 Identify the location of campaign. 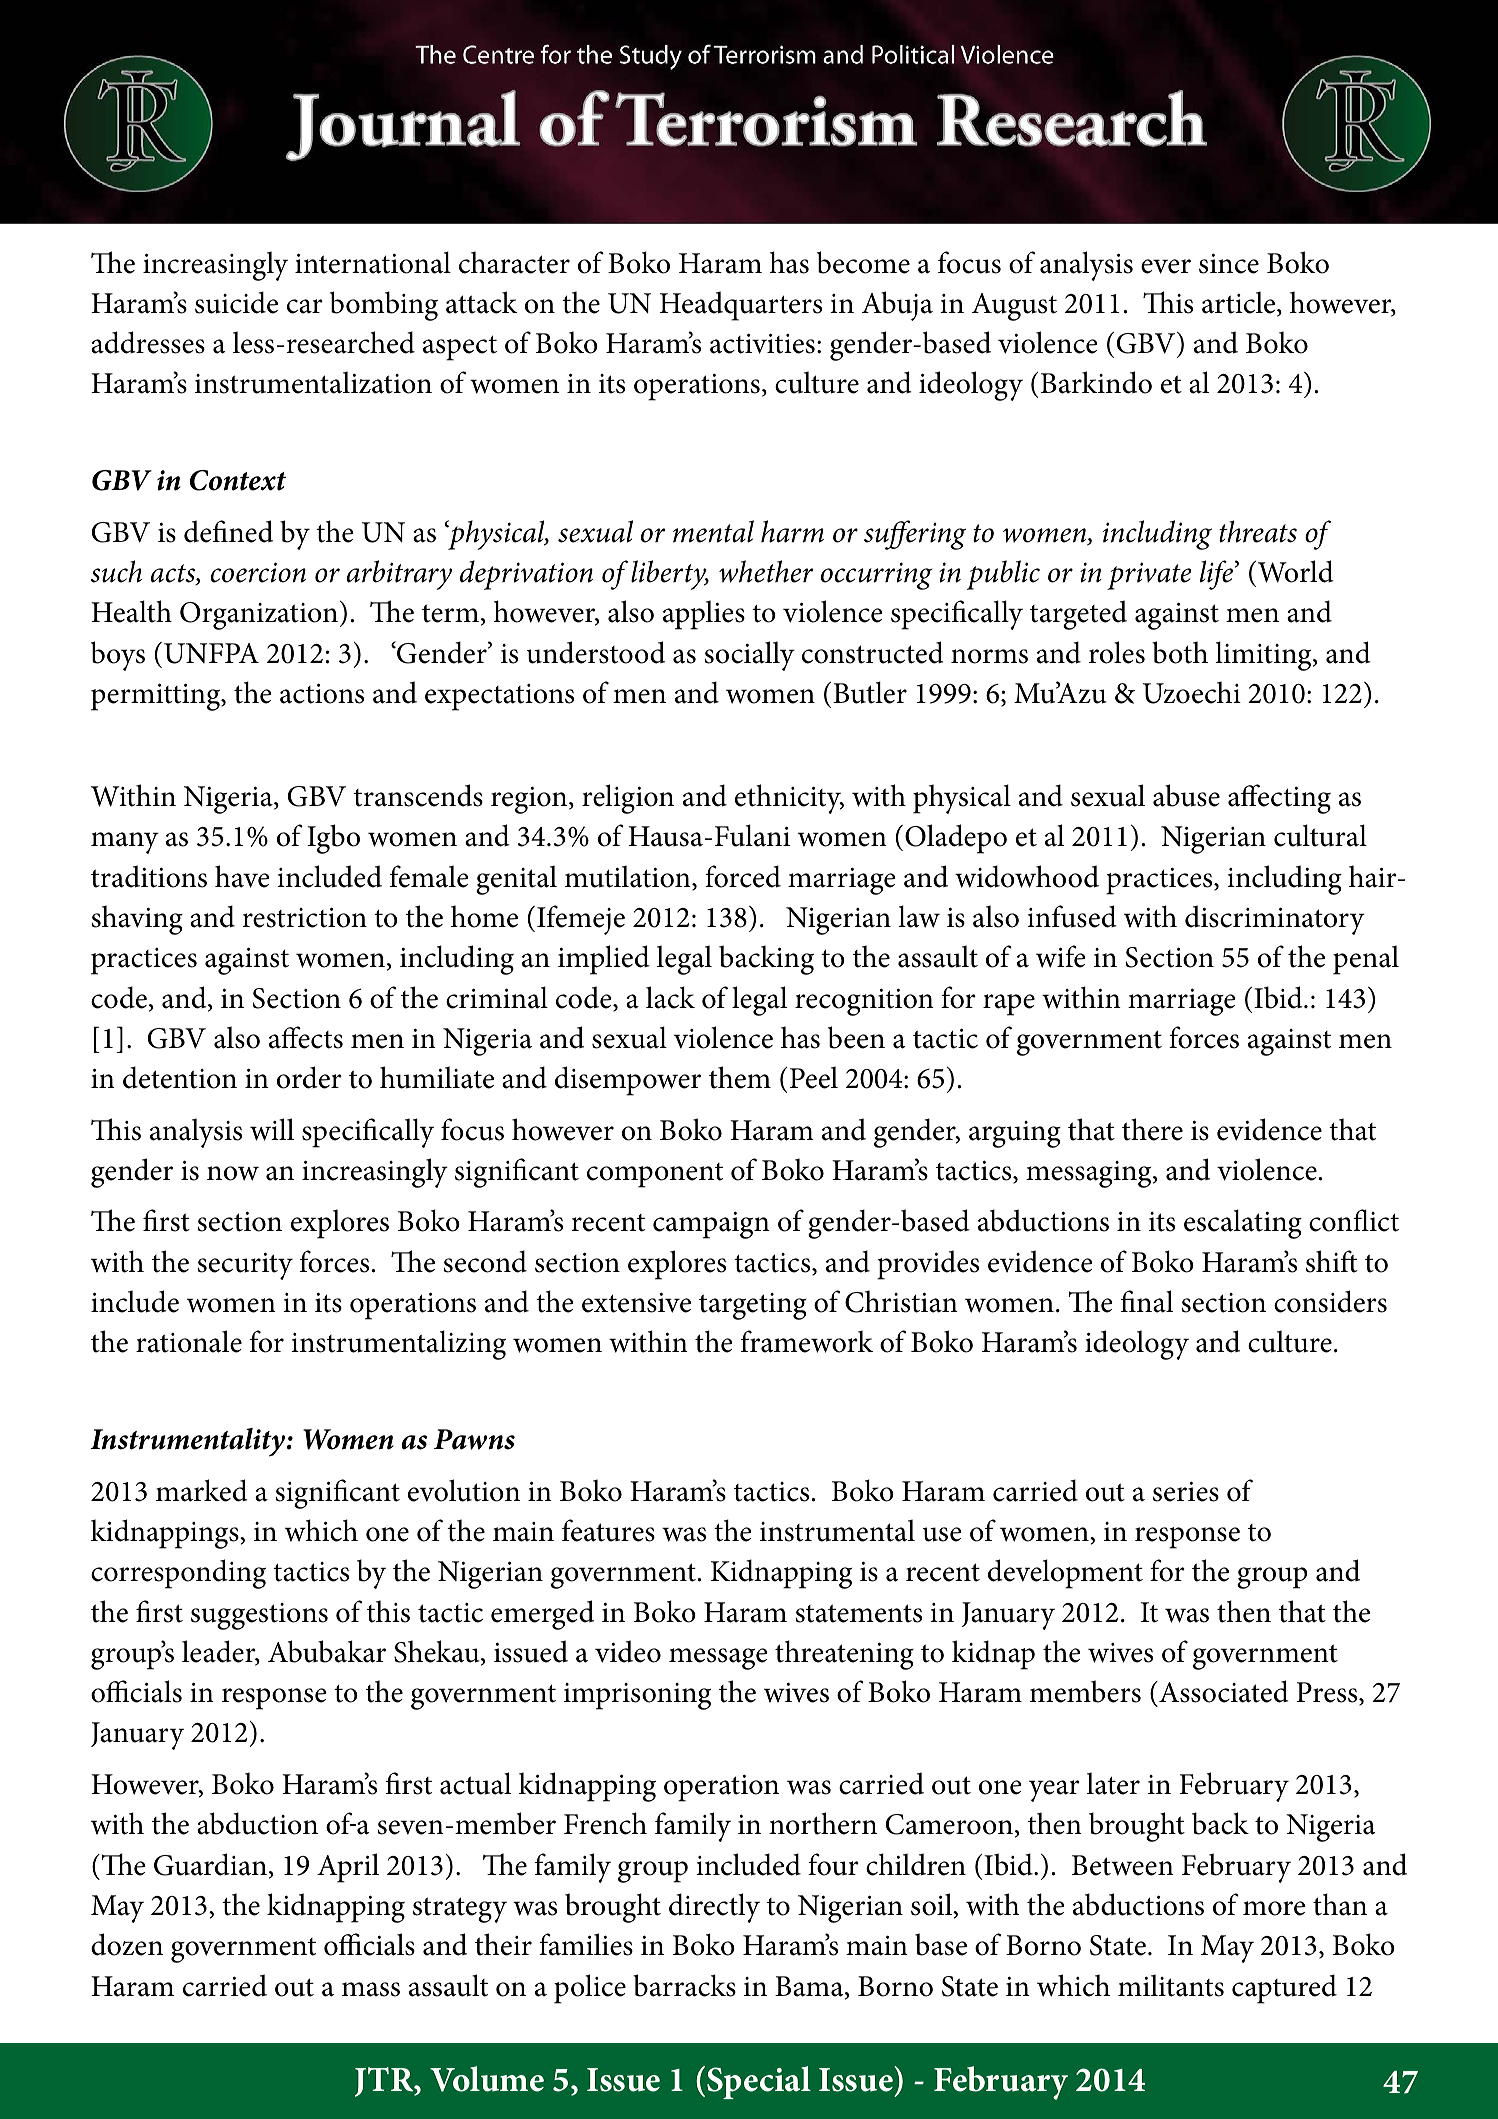
(711, 1225).
